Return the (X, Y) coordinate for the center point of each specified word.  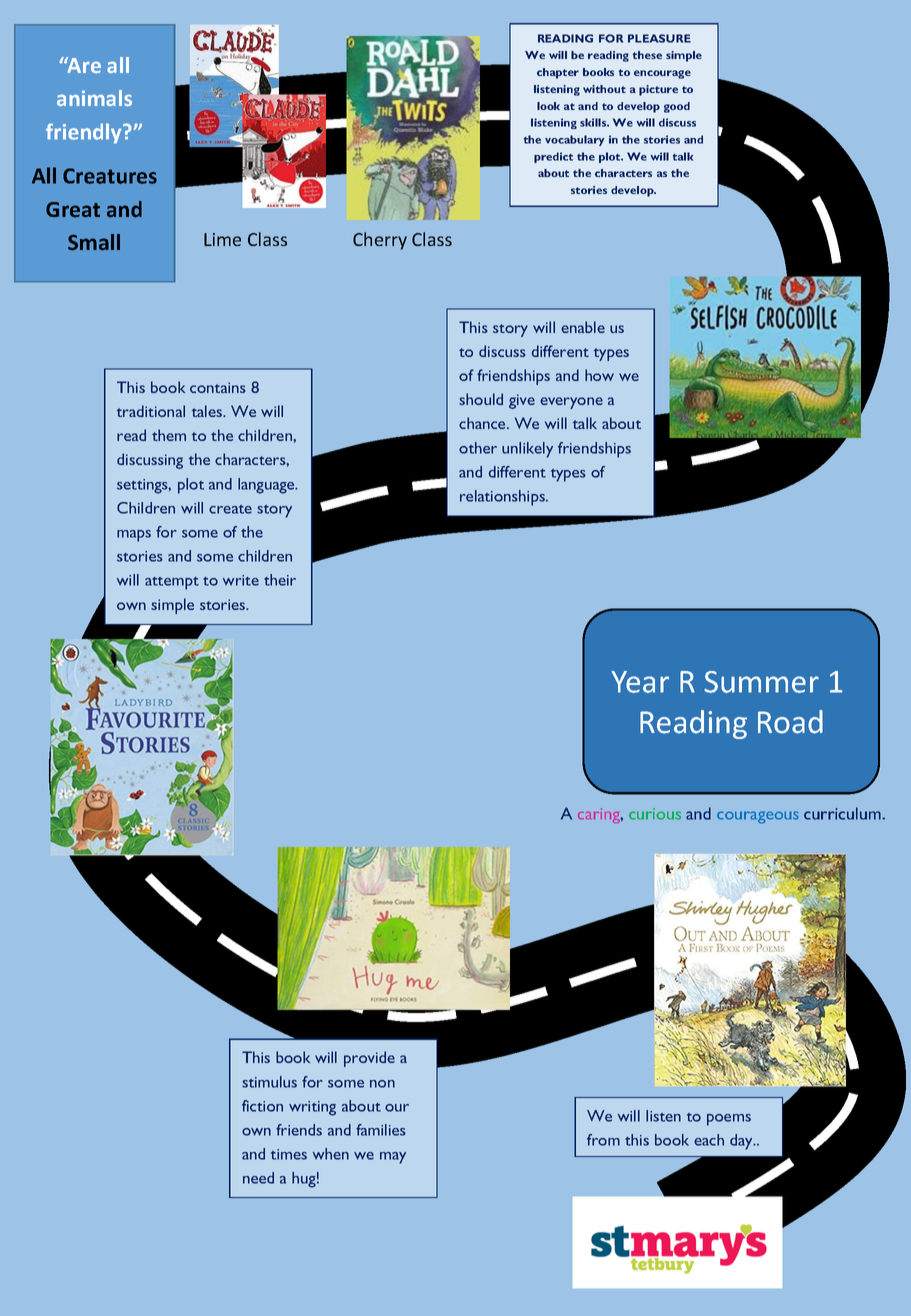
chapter (558, 73)
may (393, 1158)
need (258, 1178)
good (677, 107)
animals (94, 98)
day (742, 1142)
